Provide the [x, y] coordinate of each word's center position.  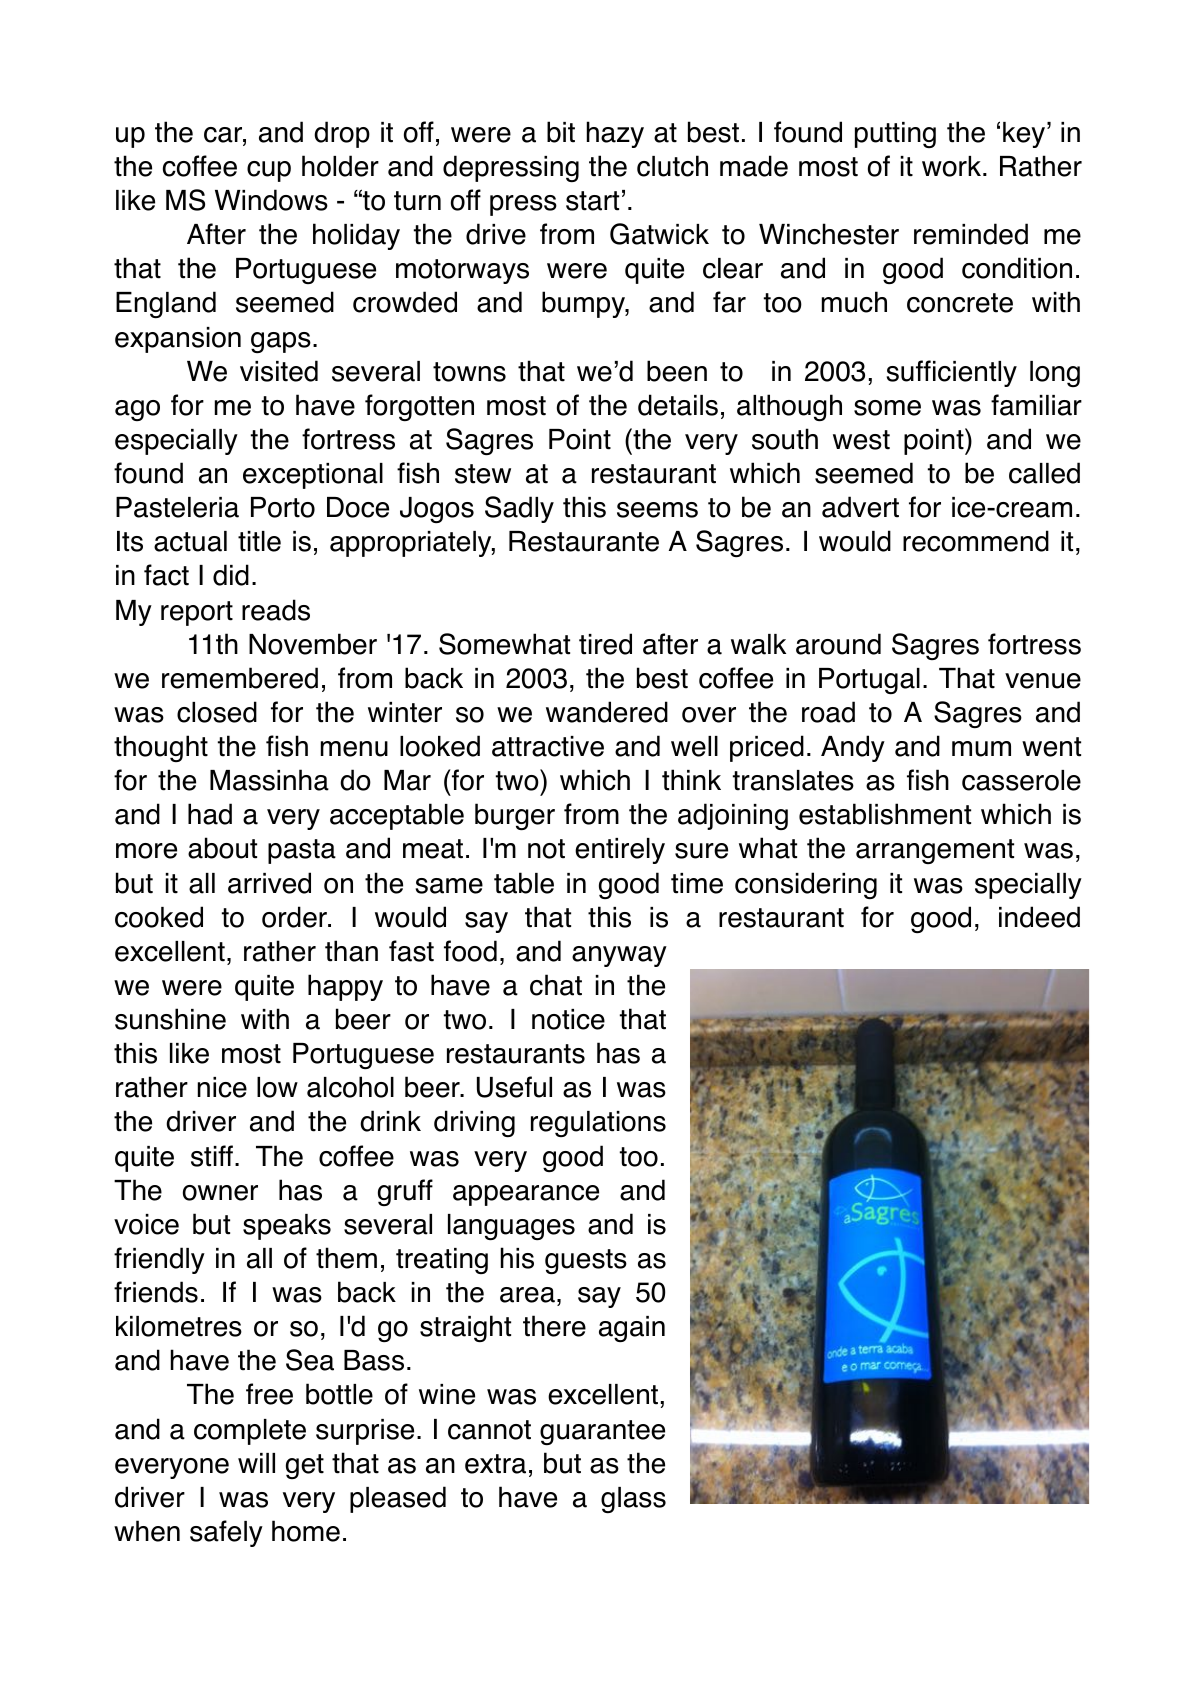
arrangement [935, 851]
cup [269, 171]
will [256, 1463]
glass [633, 1500]
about [222, 848]
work [951, 166]
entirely [620, 851]
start [592, 201]
